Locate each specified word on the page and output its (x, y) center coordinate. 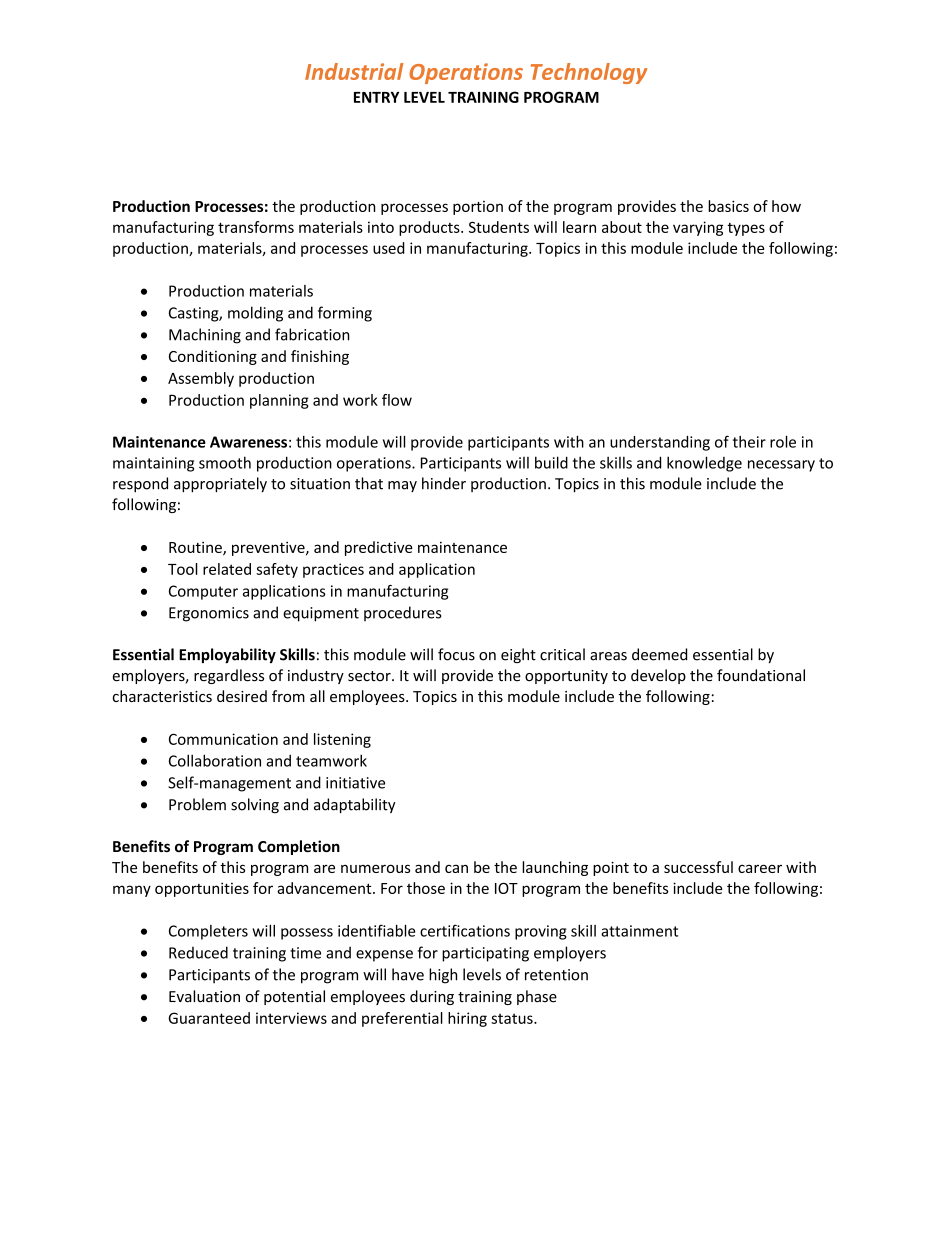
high (443, 976)
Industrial (354, 71)
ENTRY (376, 97)
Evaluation (204, 996)
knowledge (704, 464)
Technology (589, 73)
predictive (379, 548)
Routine (196, 548)
